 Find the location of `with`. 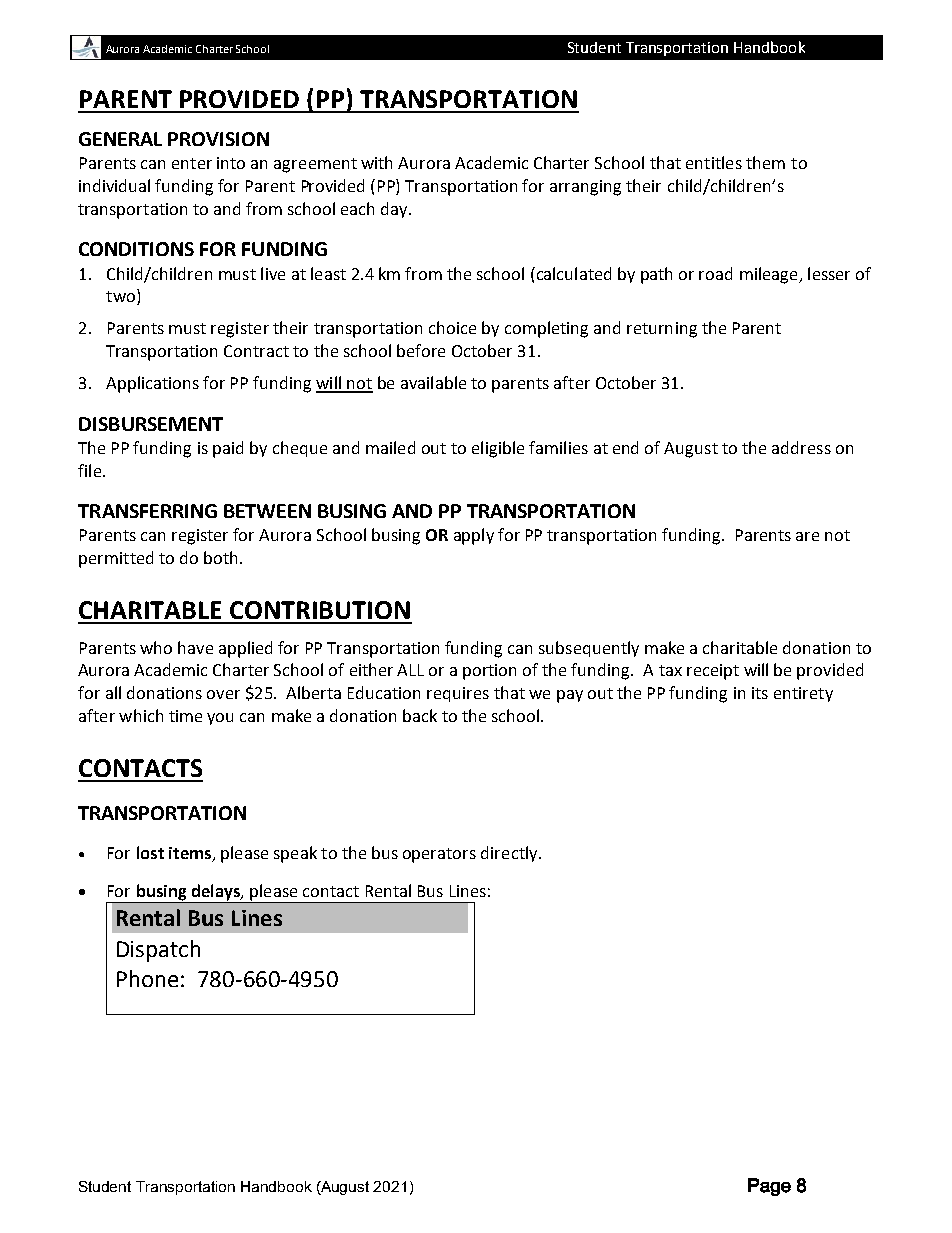

with is located at coordinates (376, 162).
